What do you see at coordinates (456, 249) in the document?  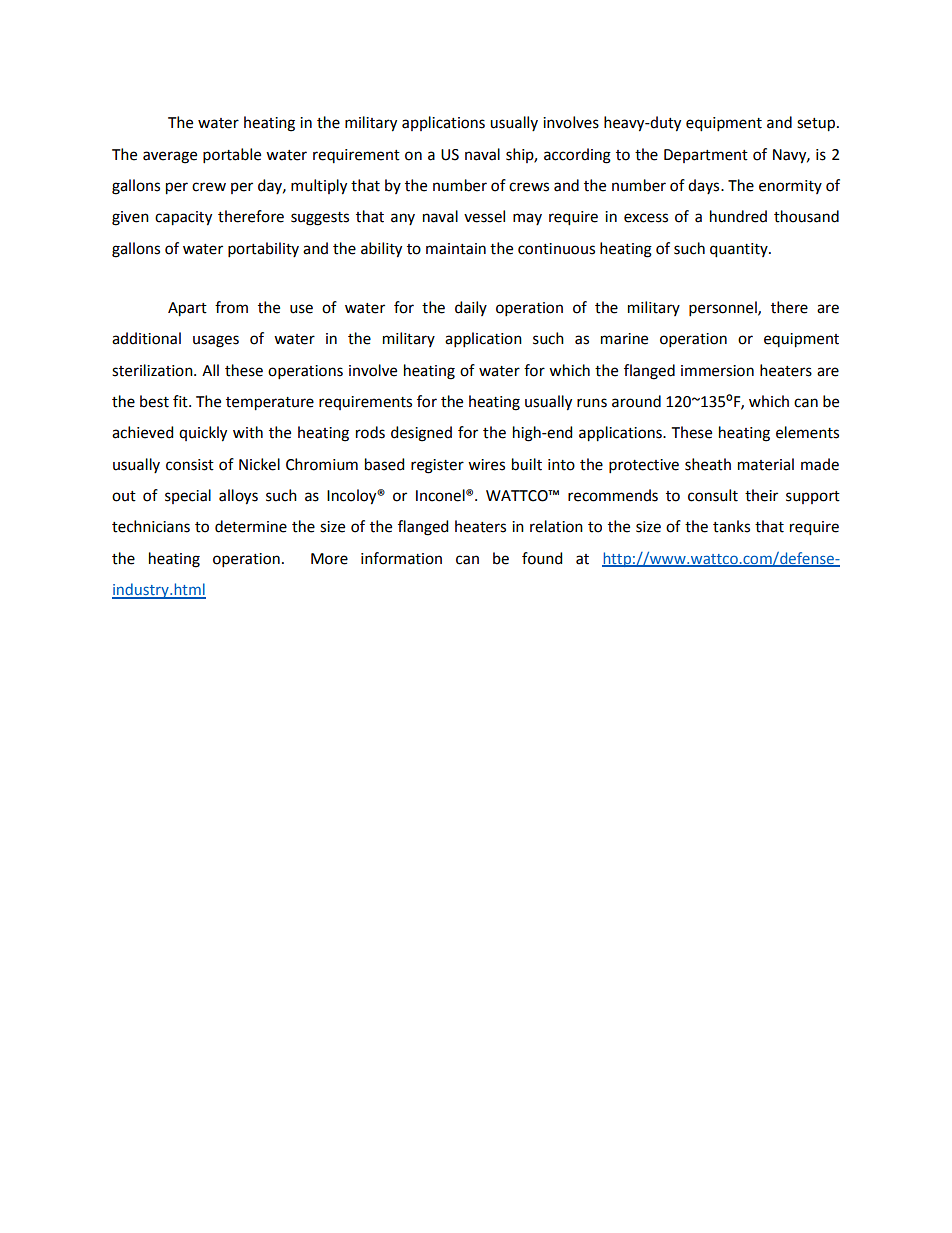 I see `maintain` at bounding box center [456, 249].
